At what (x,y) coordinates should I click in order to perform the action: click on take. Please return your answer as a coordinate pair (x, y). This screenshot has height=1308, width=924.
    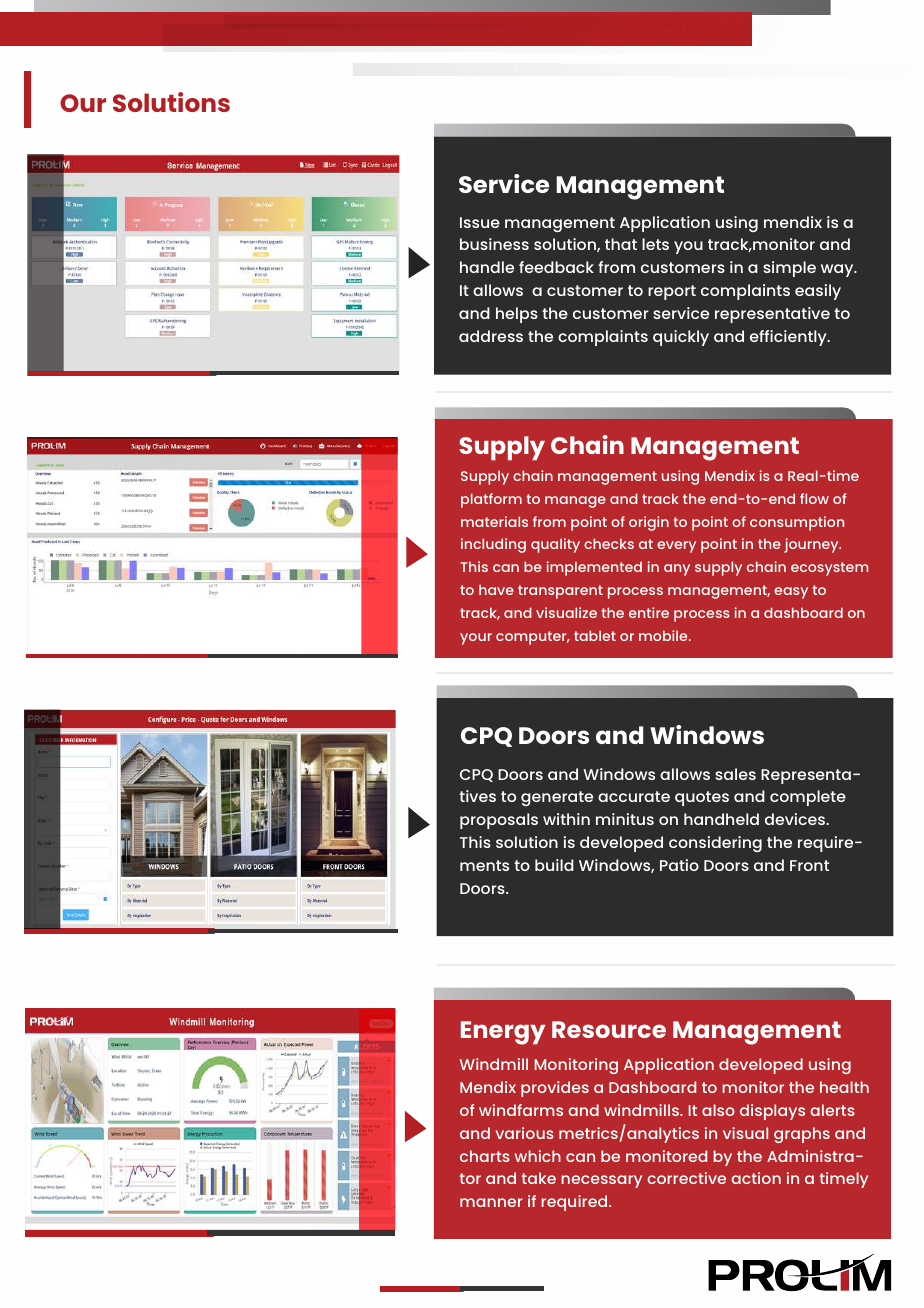
    Looking at the image, I should click on (539, 1178).
